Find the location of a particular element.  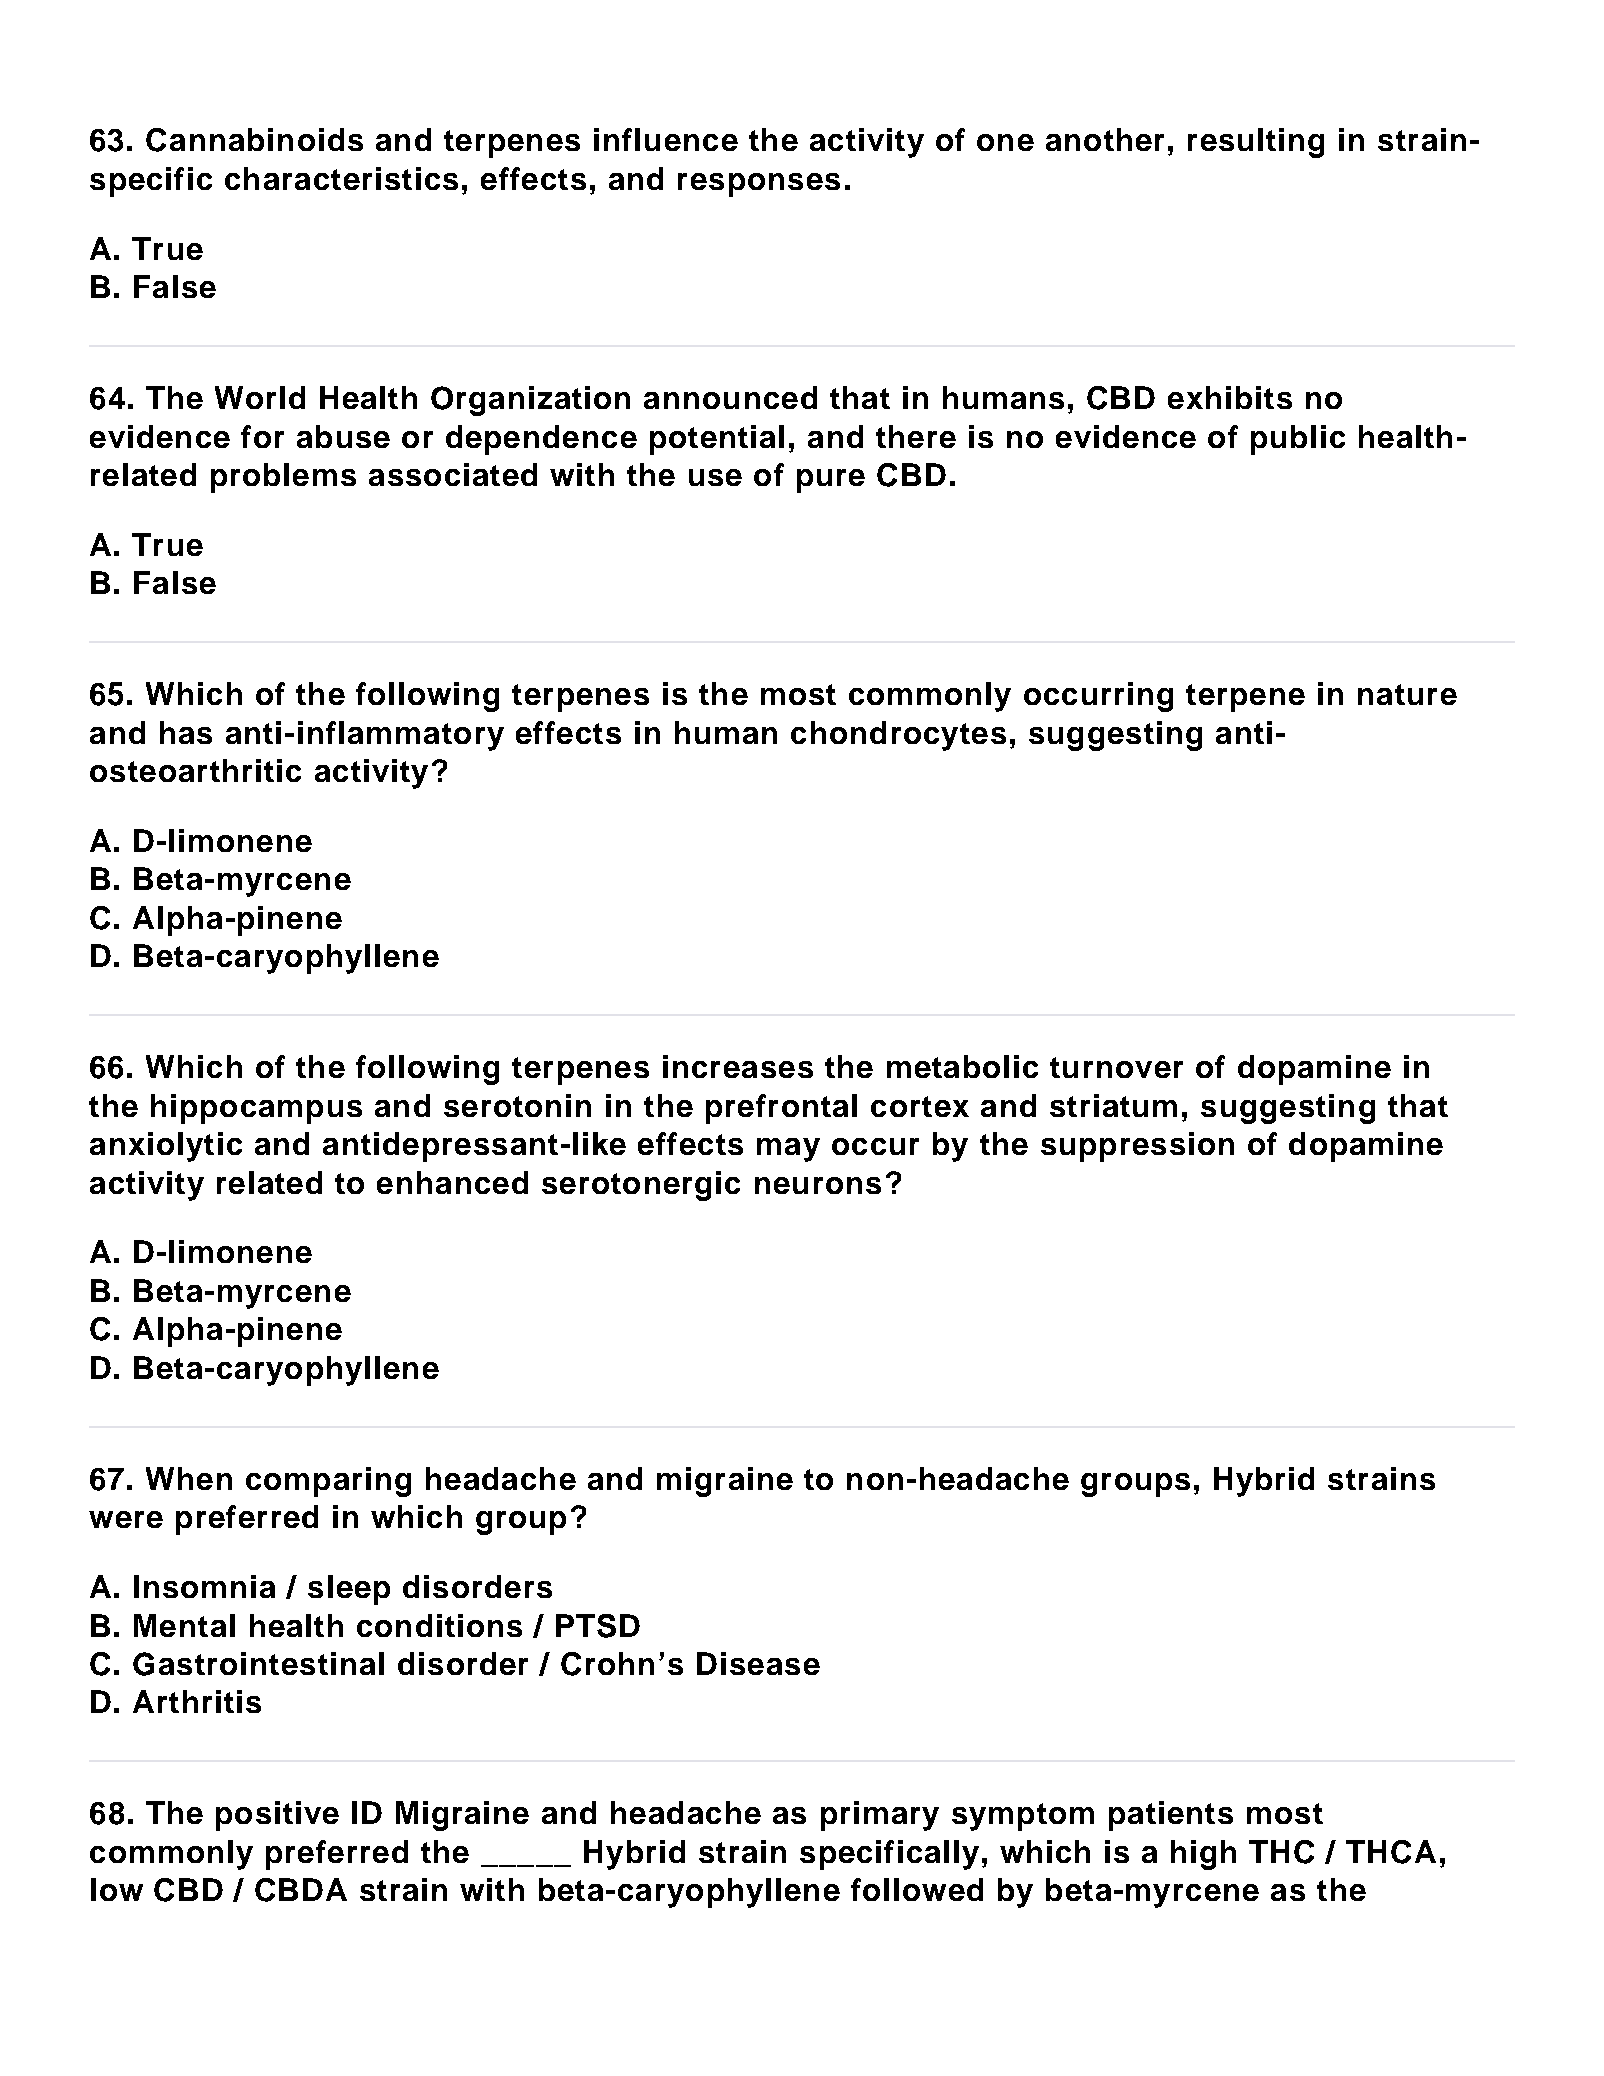

hippocampus is located at coordinates (256, 1109).
